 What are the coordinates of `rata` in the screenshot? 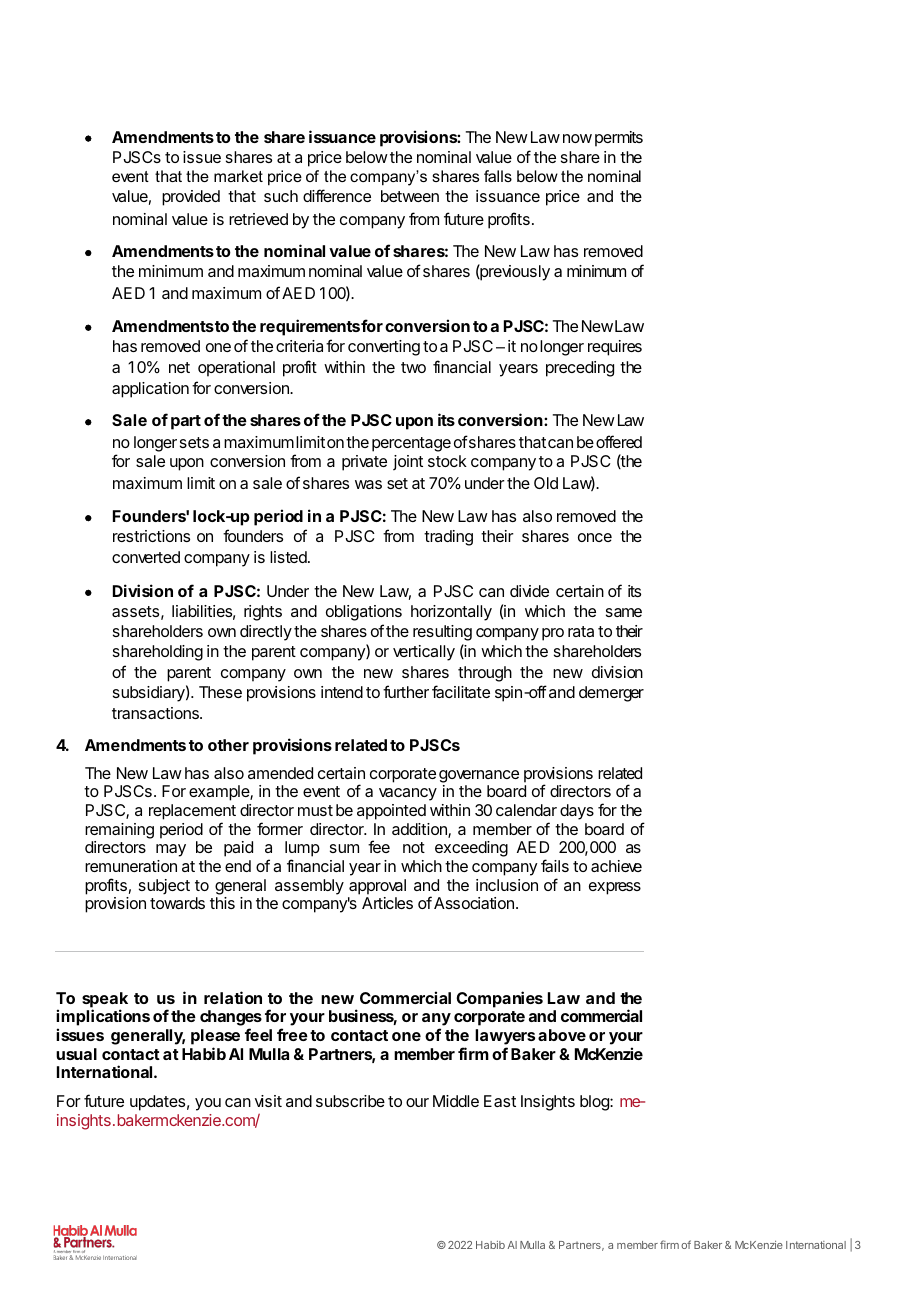 It's located at (581, 631).
